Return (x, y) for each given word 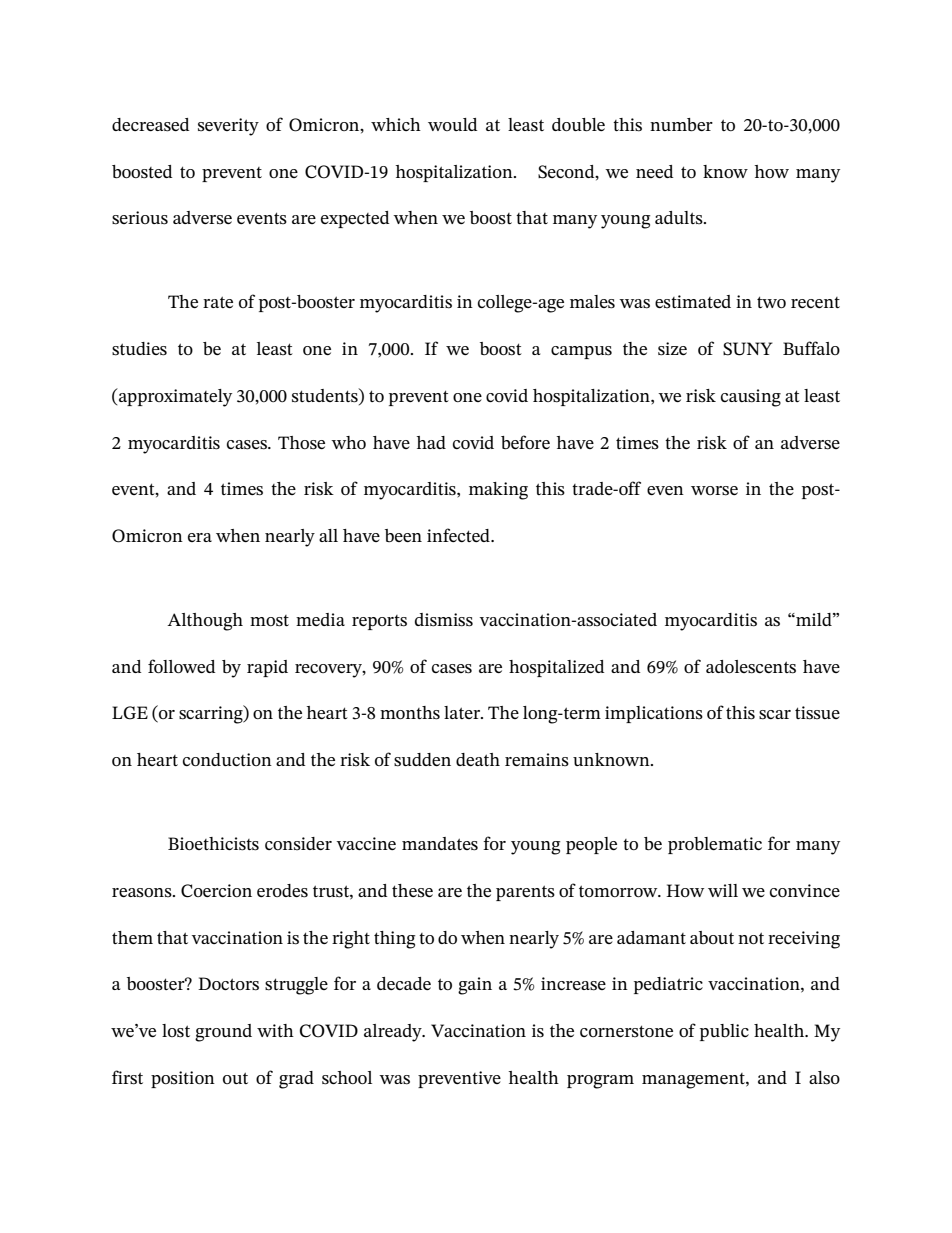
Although (205, 622)
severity (228, 127)
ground (223, 1033)
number (681, 124)
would (452, 124)
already (394, 1033)
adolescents (751, 667)
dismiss (444, 620)
